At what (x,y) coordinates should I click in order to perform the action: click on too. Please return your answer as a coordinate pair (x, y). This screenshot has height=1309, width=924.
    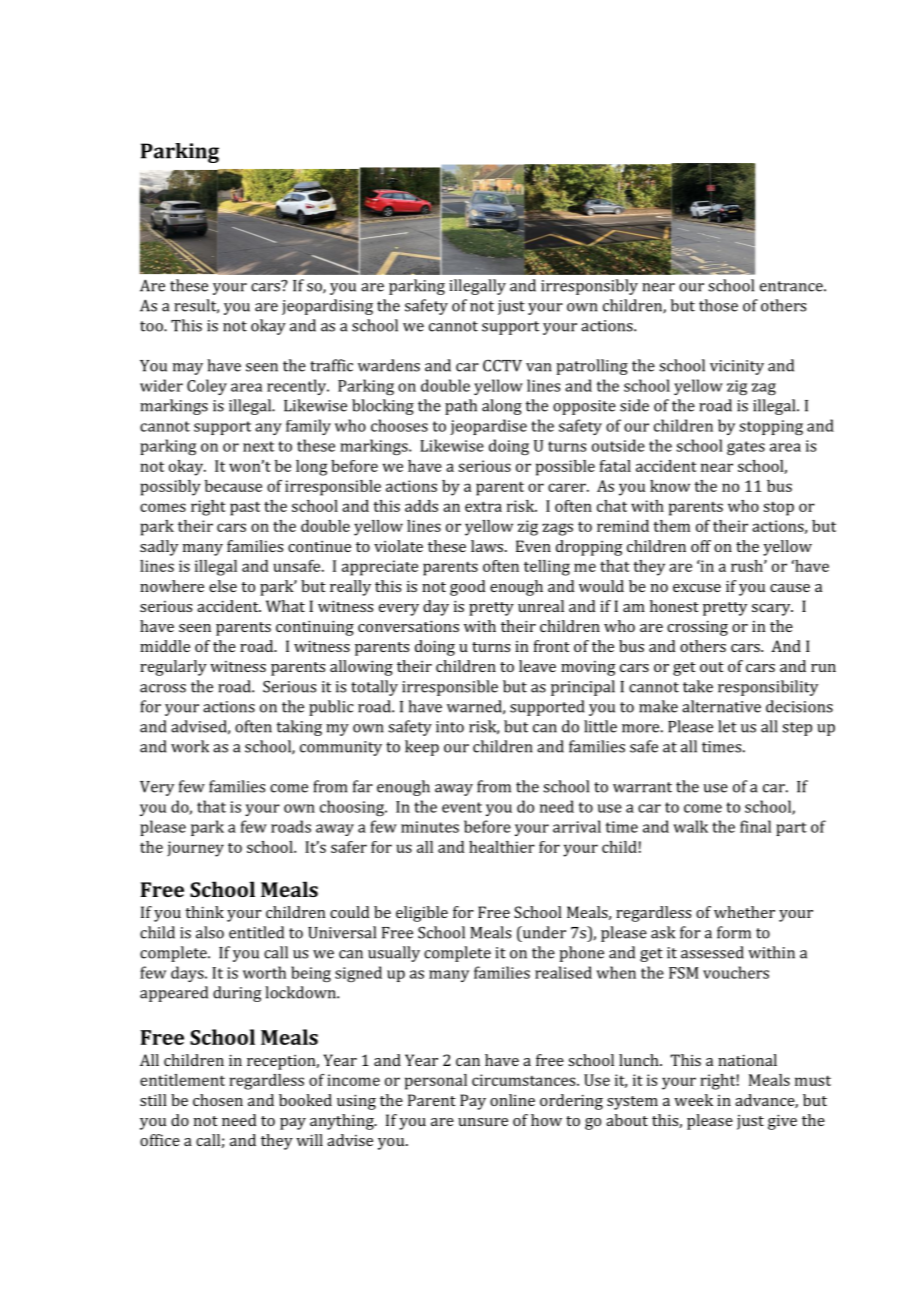
    Looking at the image, I should click on (152, 326).
